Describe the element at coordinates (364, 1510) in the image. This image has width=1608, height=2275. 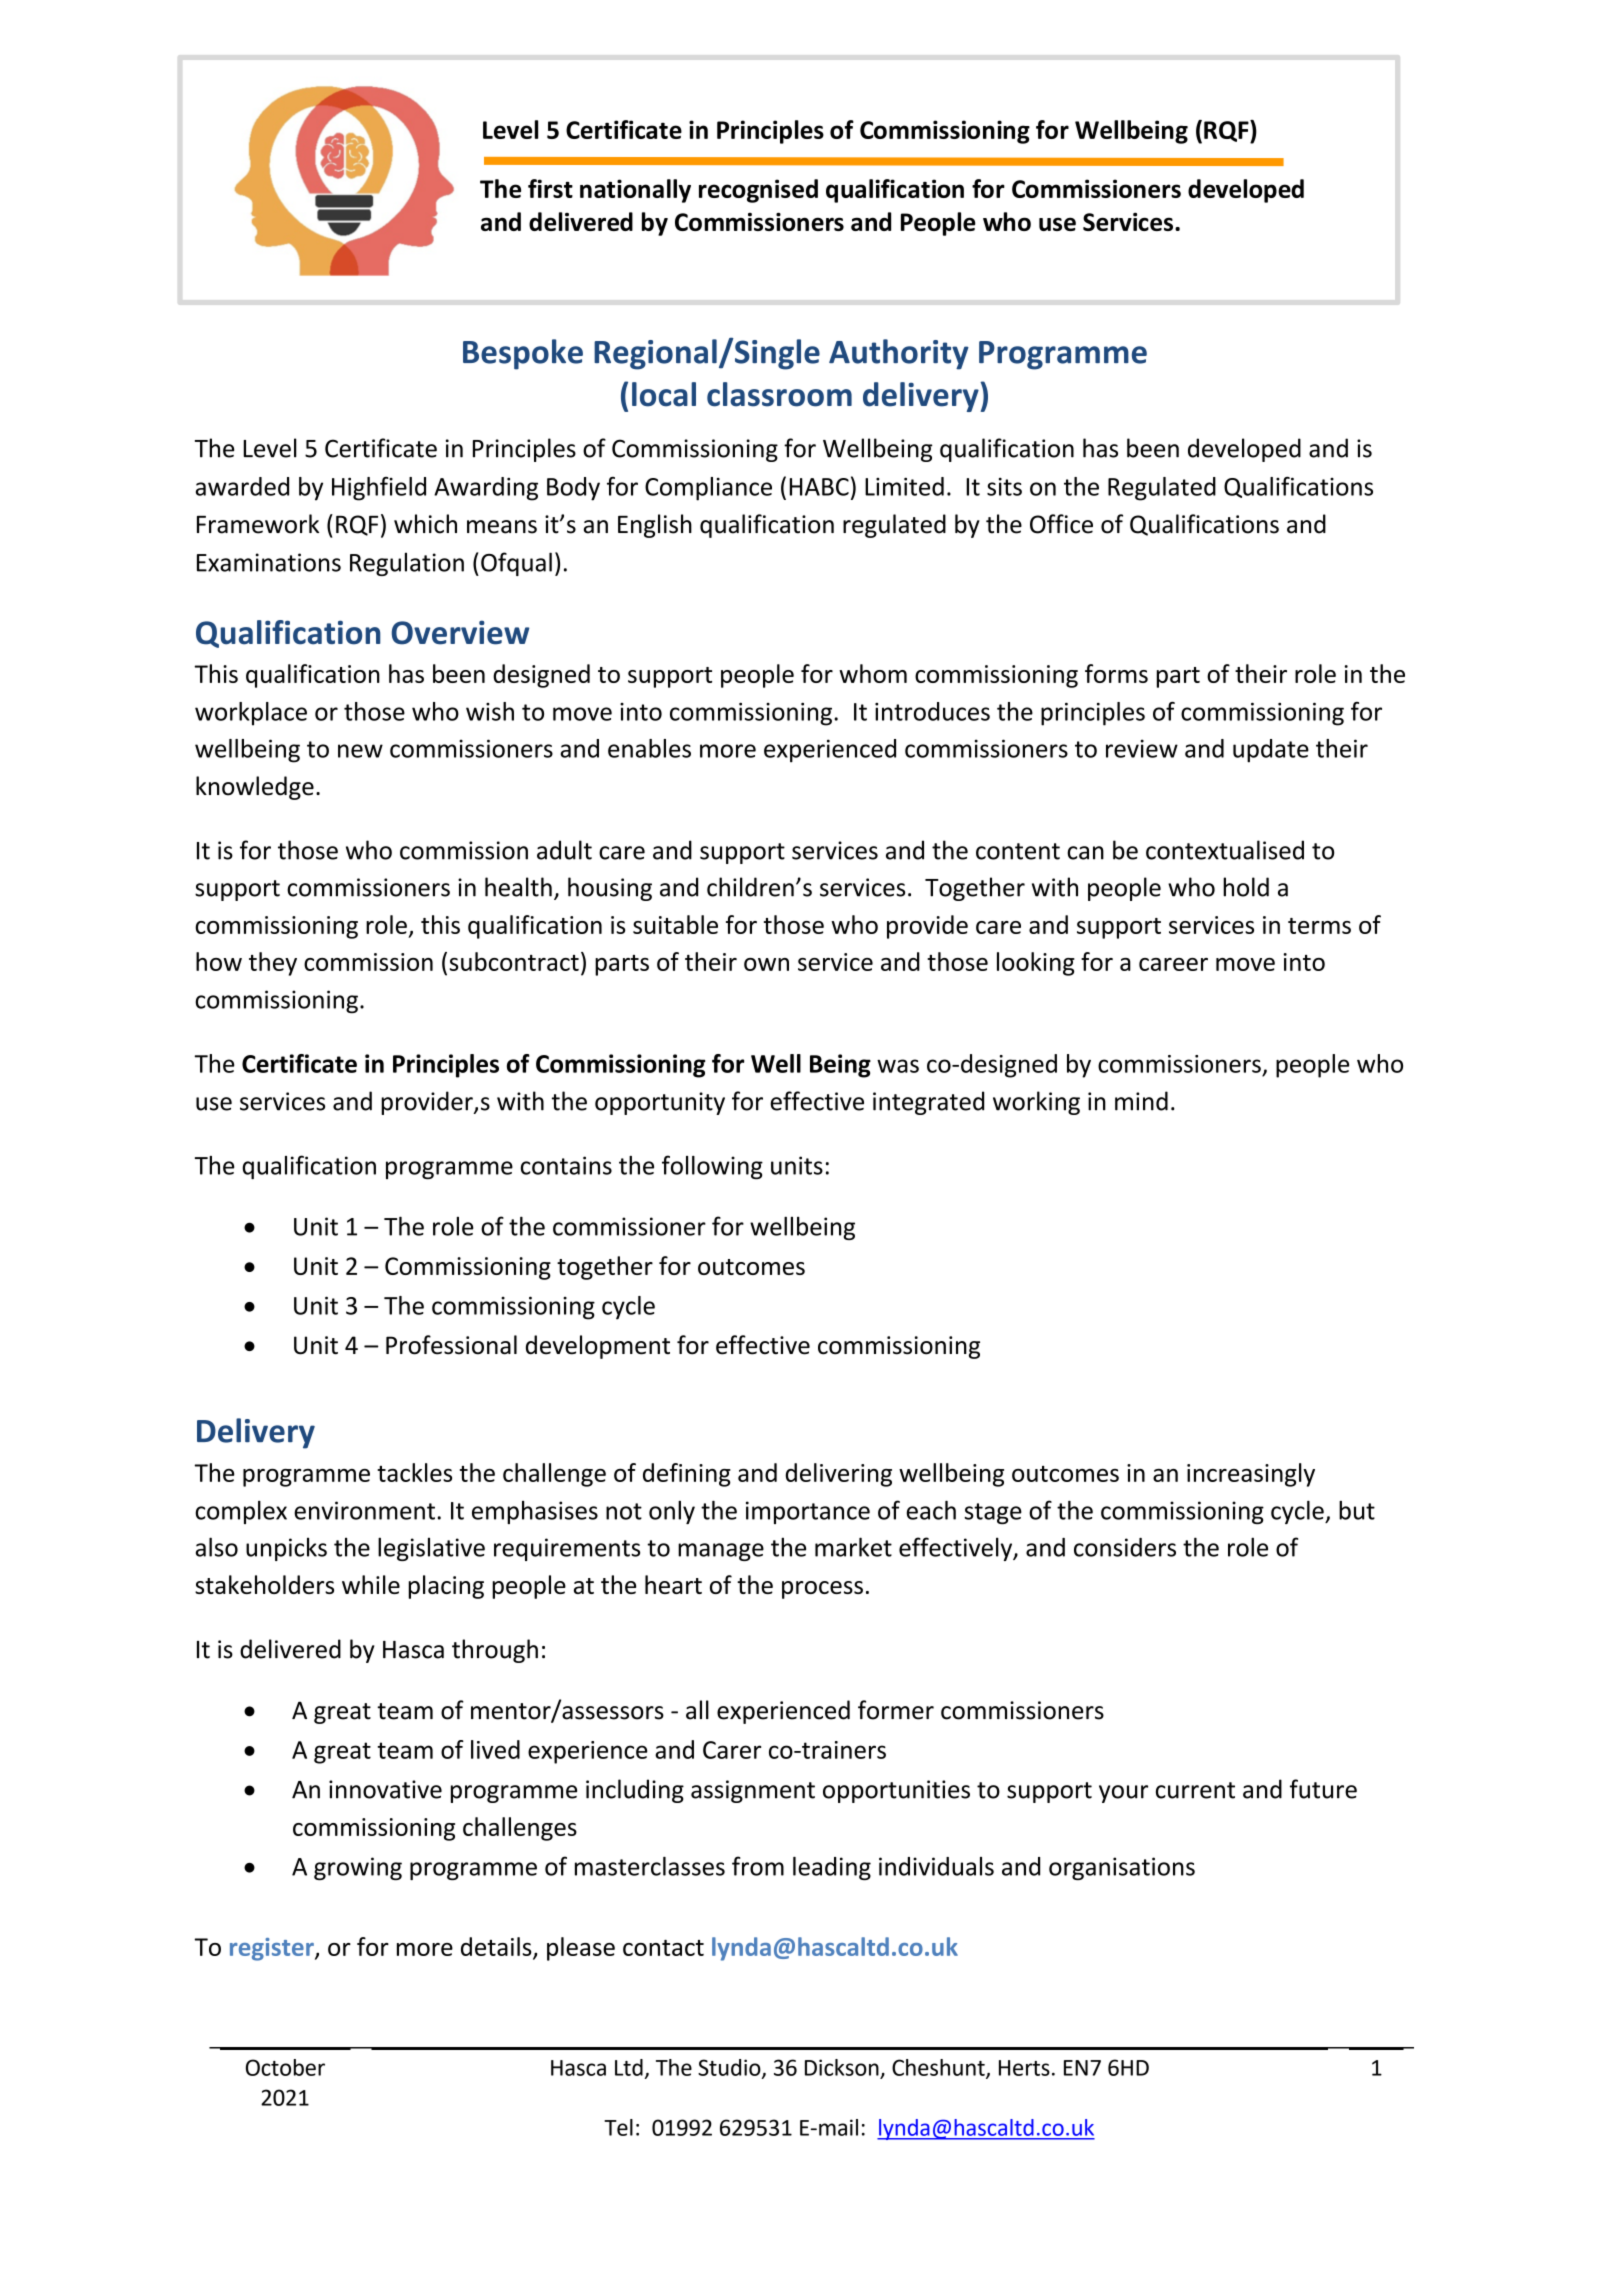
I see `environment` at that location.
